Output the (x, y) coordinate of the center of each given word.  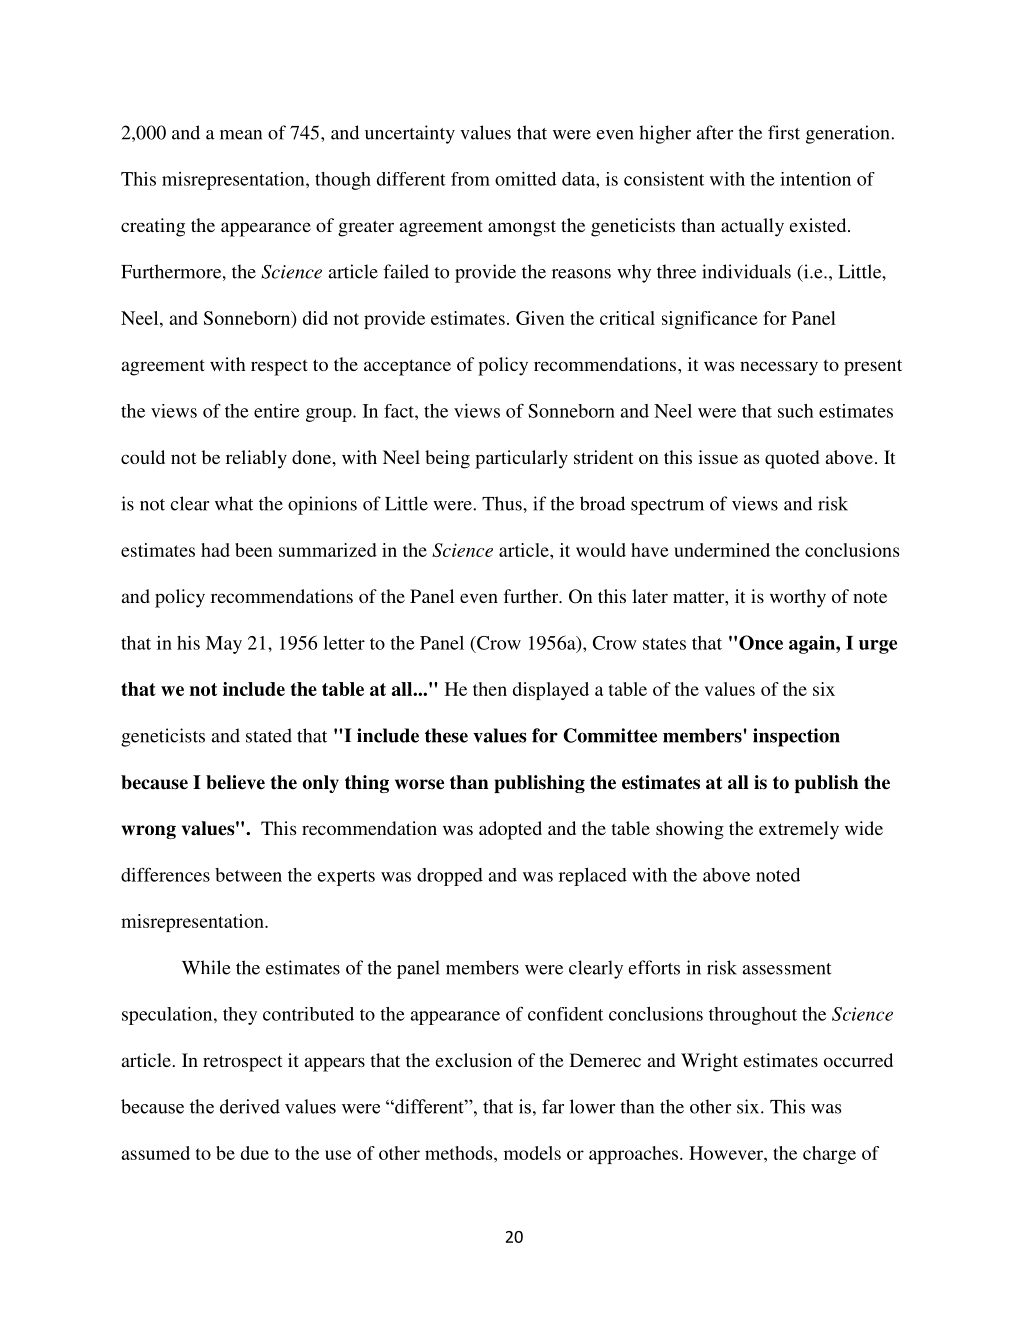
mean (241, 135)
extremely (799, 830)
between (248, 875)
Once (761, 642)
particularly (521, 459)
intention (815, 179)
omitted (525, 179)
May (224, 645)
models (532, 1153)
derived (250, 1106)
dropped (450, 877)
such (796, 411)
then (490, 689)
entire (277, 411)
